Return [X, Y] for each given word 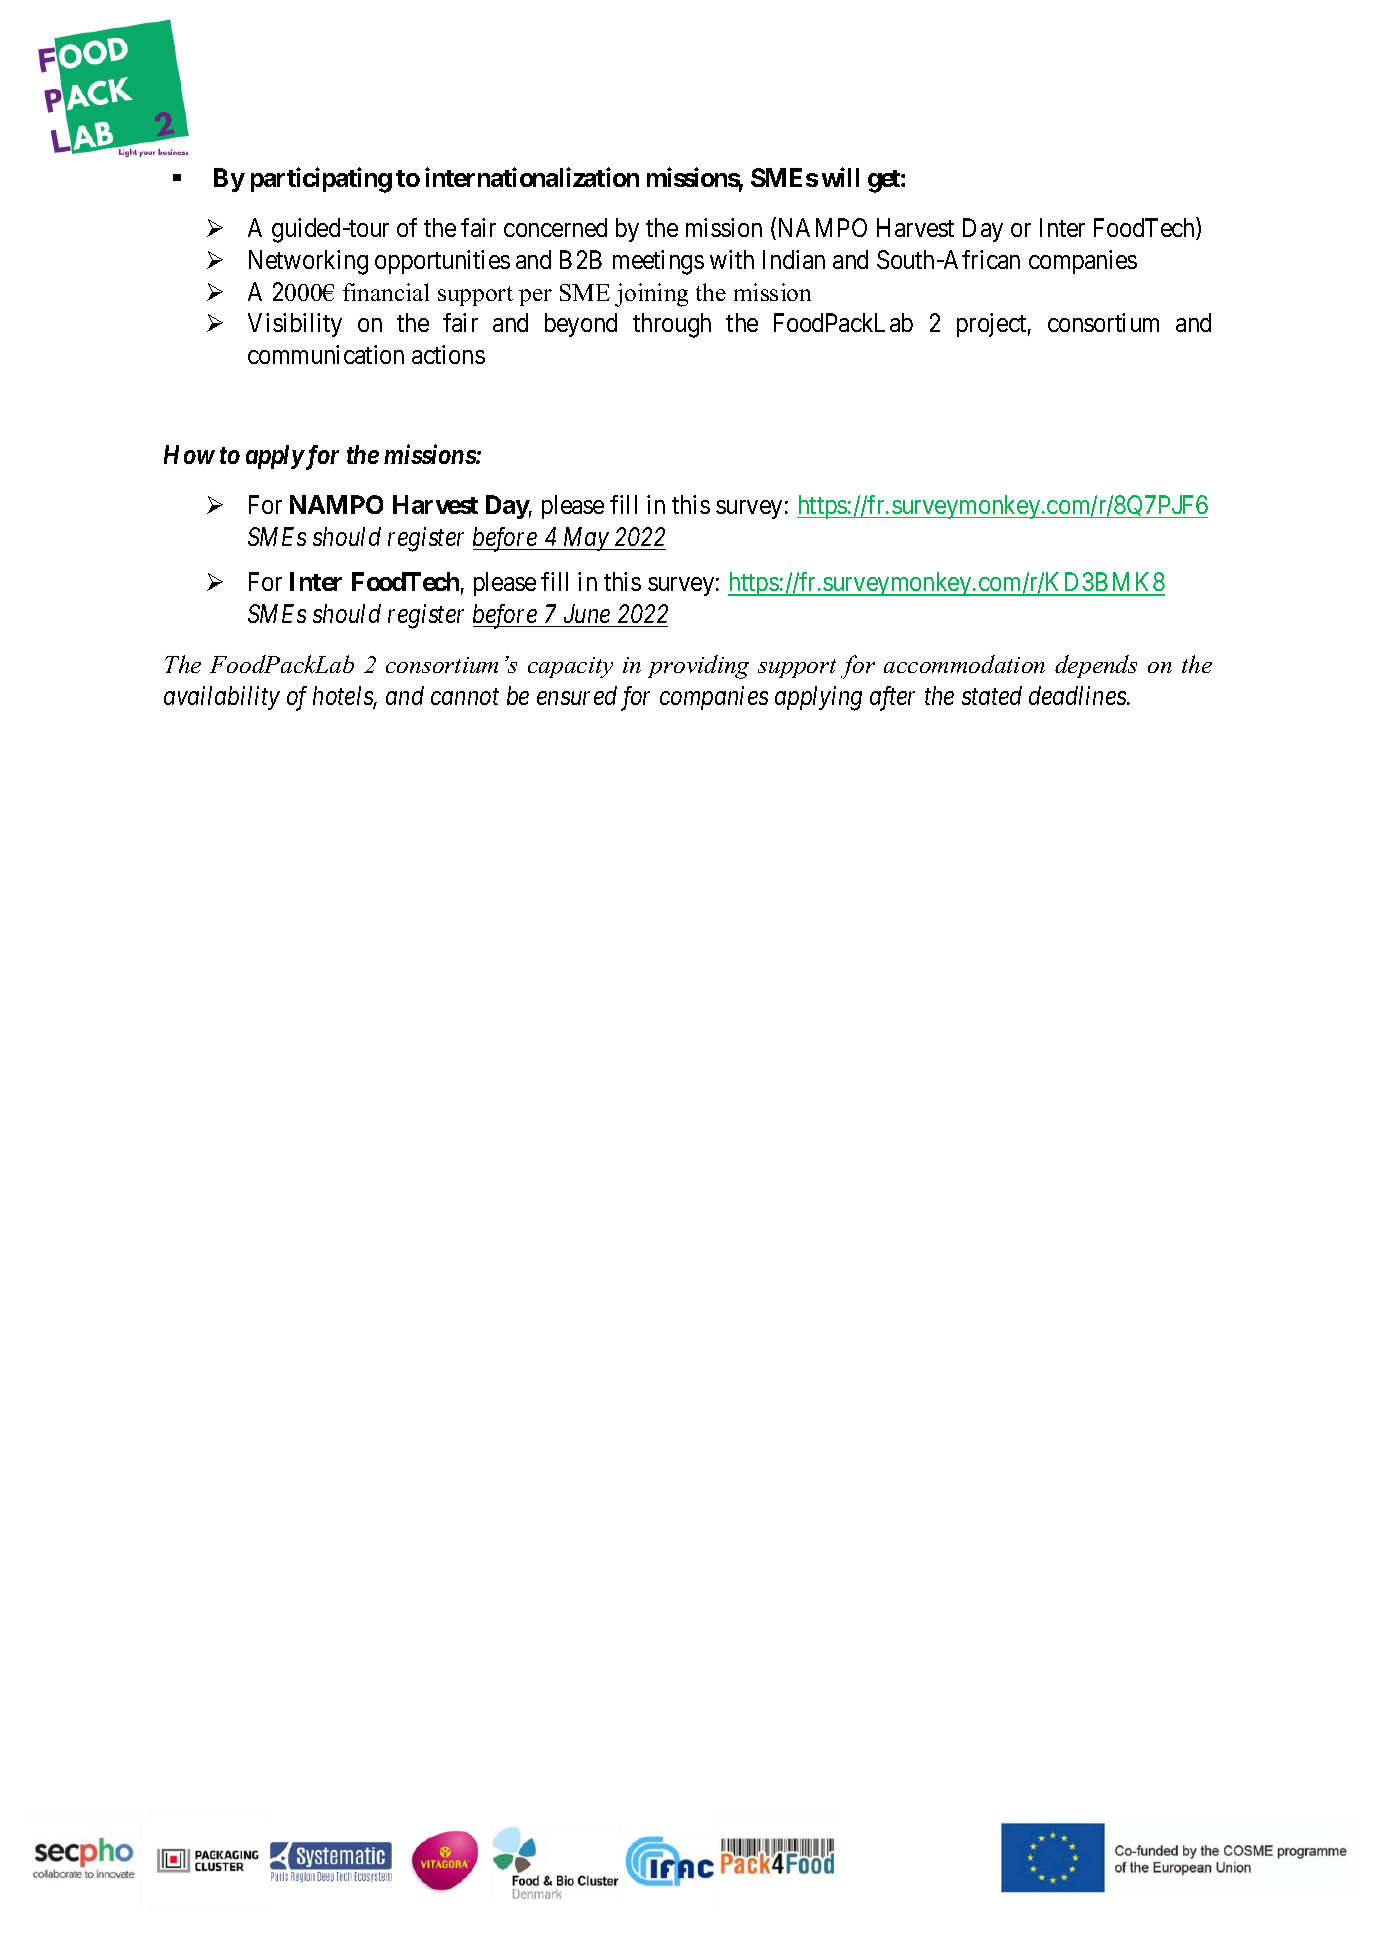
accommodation [964, 664]
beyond [581, 325]
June [587, 613]
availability [222, 698]
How [189, 454]
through [672, 325]
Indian [794, 259]
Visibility [295, 325]
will [840, 177]
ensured [577, 695]
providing [698, 667]
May [585, 539]
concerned [555, 227]
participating [321, 180]
